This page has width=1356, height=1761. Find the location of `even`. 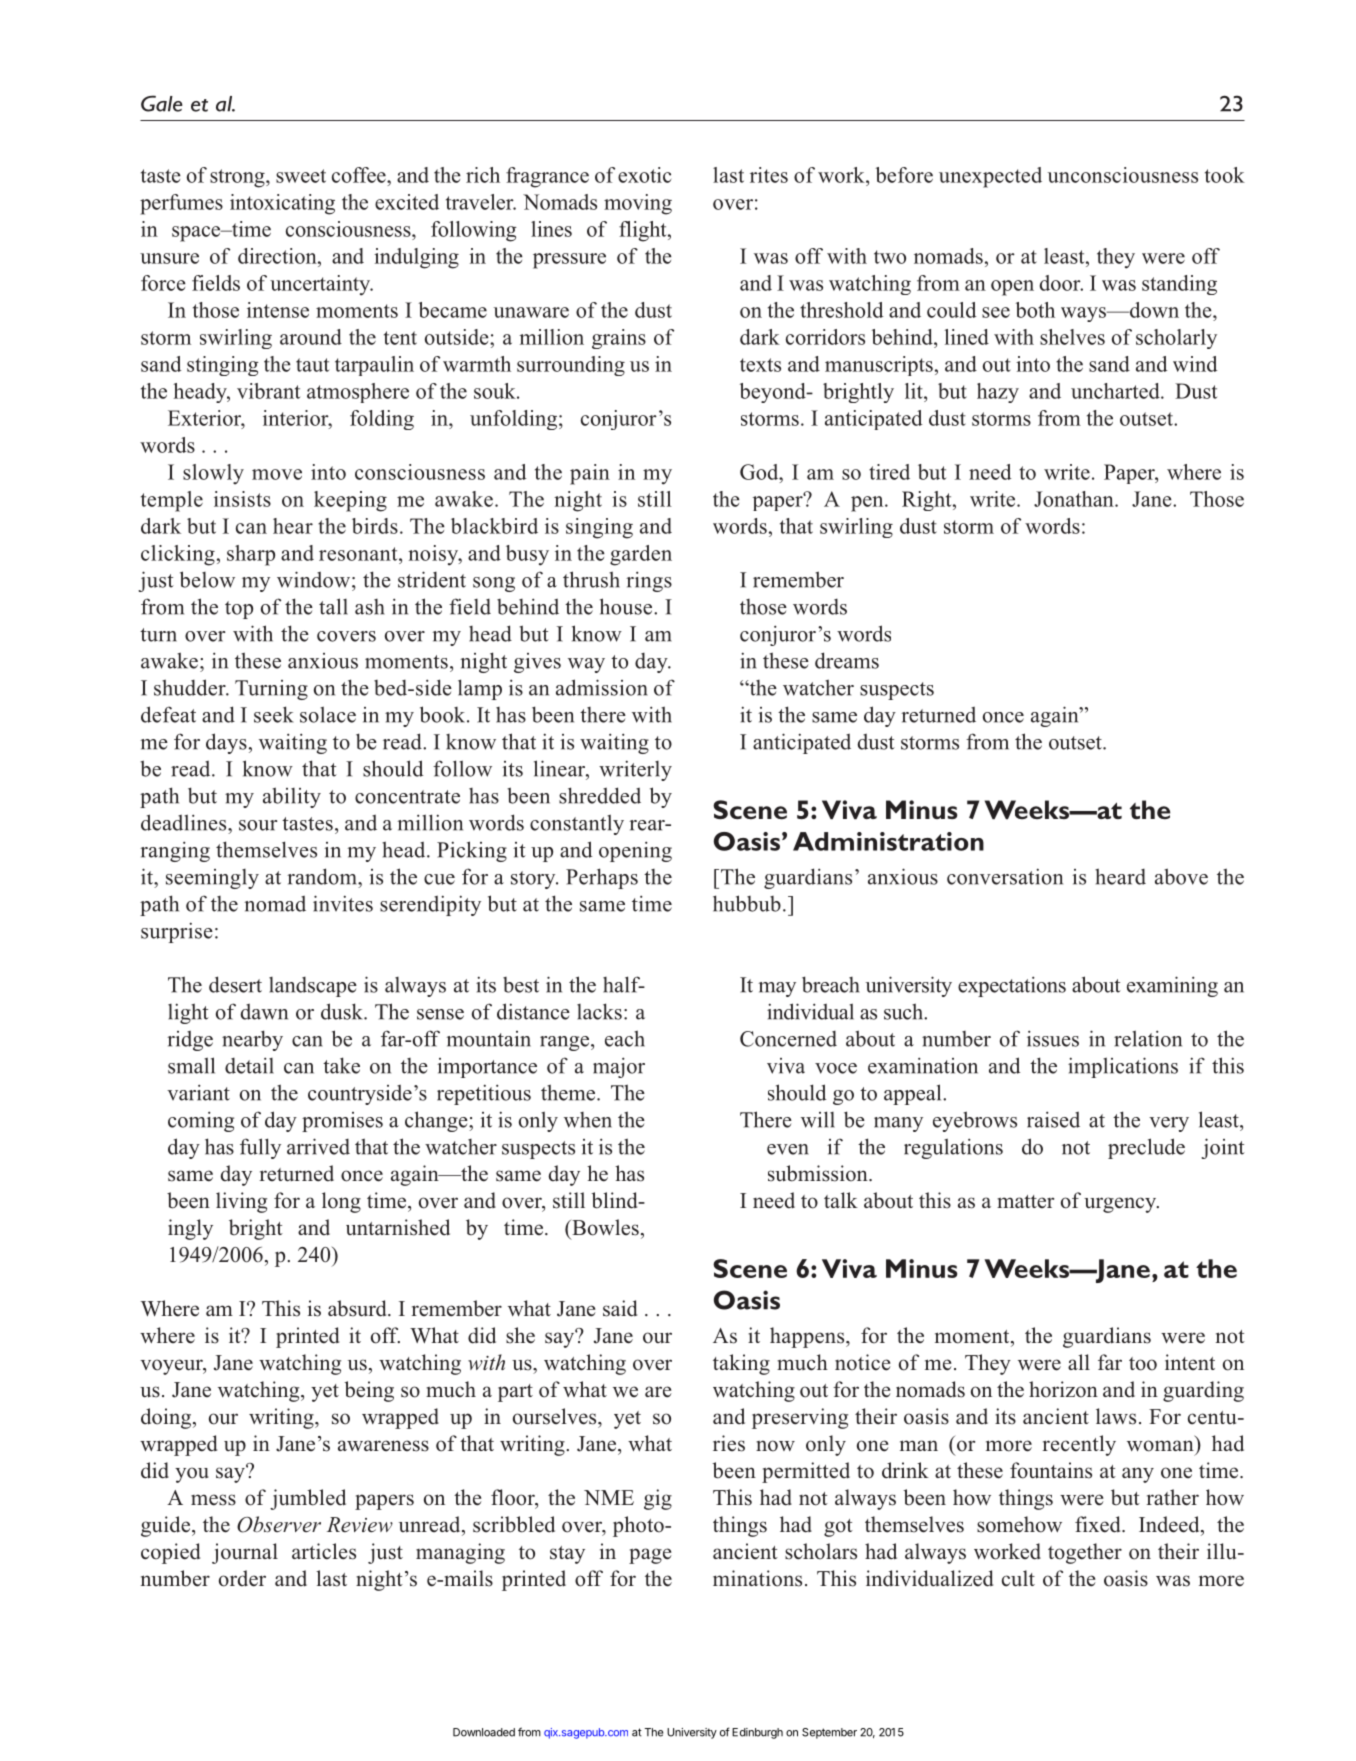

even is located at coordinates (788, 1149).
